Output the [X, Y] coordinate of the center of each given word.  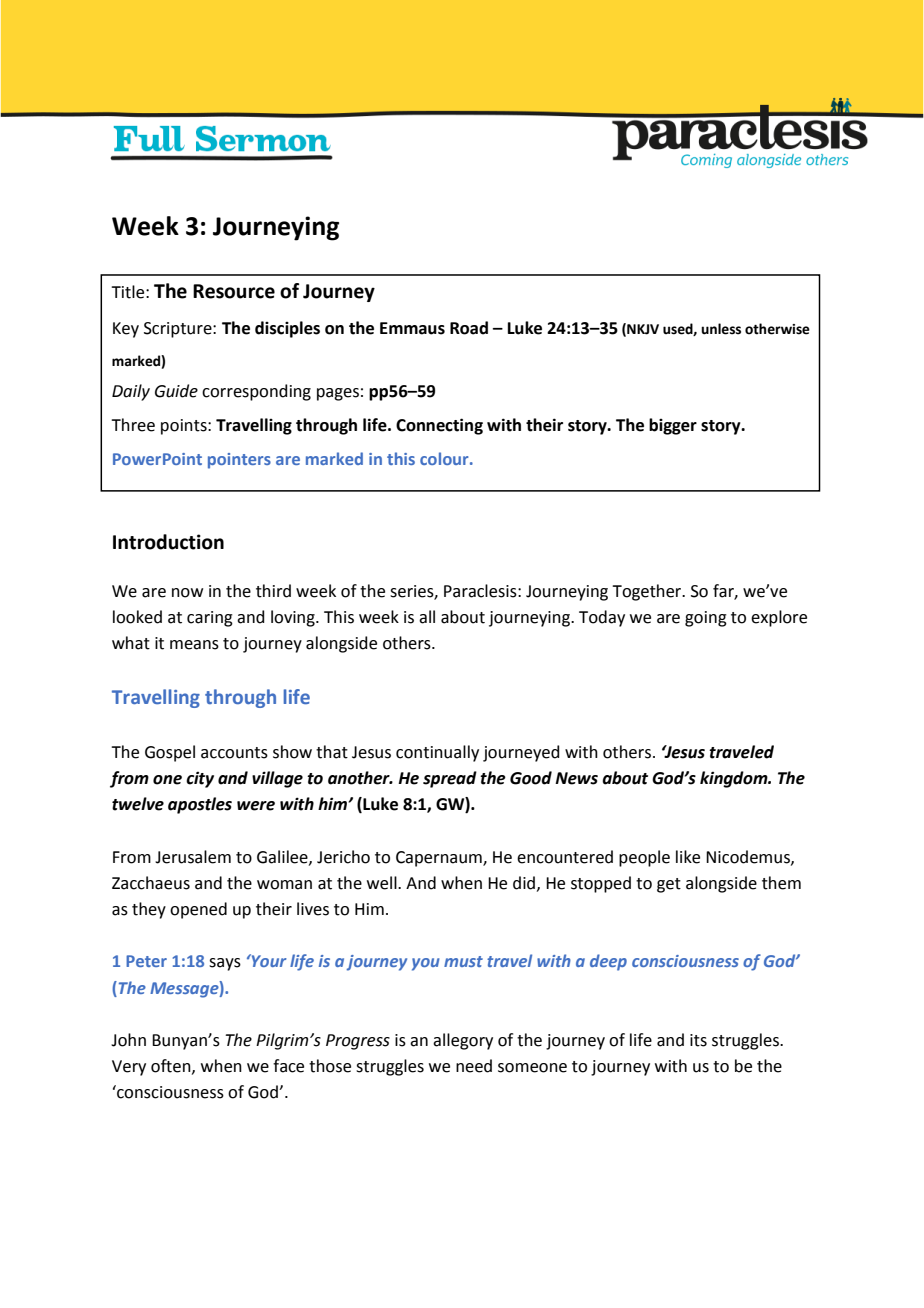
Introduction [168, 542]
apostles [200, 805]
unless [721, 329]
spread [450, 779]
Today [602, 618]
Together [648, 592]
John [128, 1040]
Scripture [179, 330]
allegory [463, 1041]
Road [469, 328]
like [688, 857]
